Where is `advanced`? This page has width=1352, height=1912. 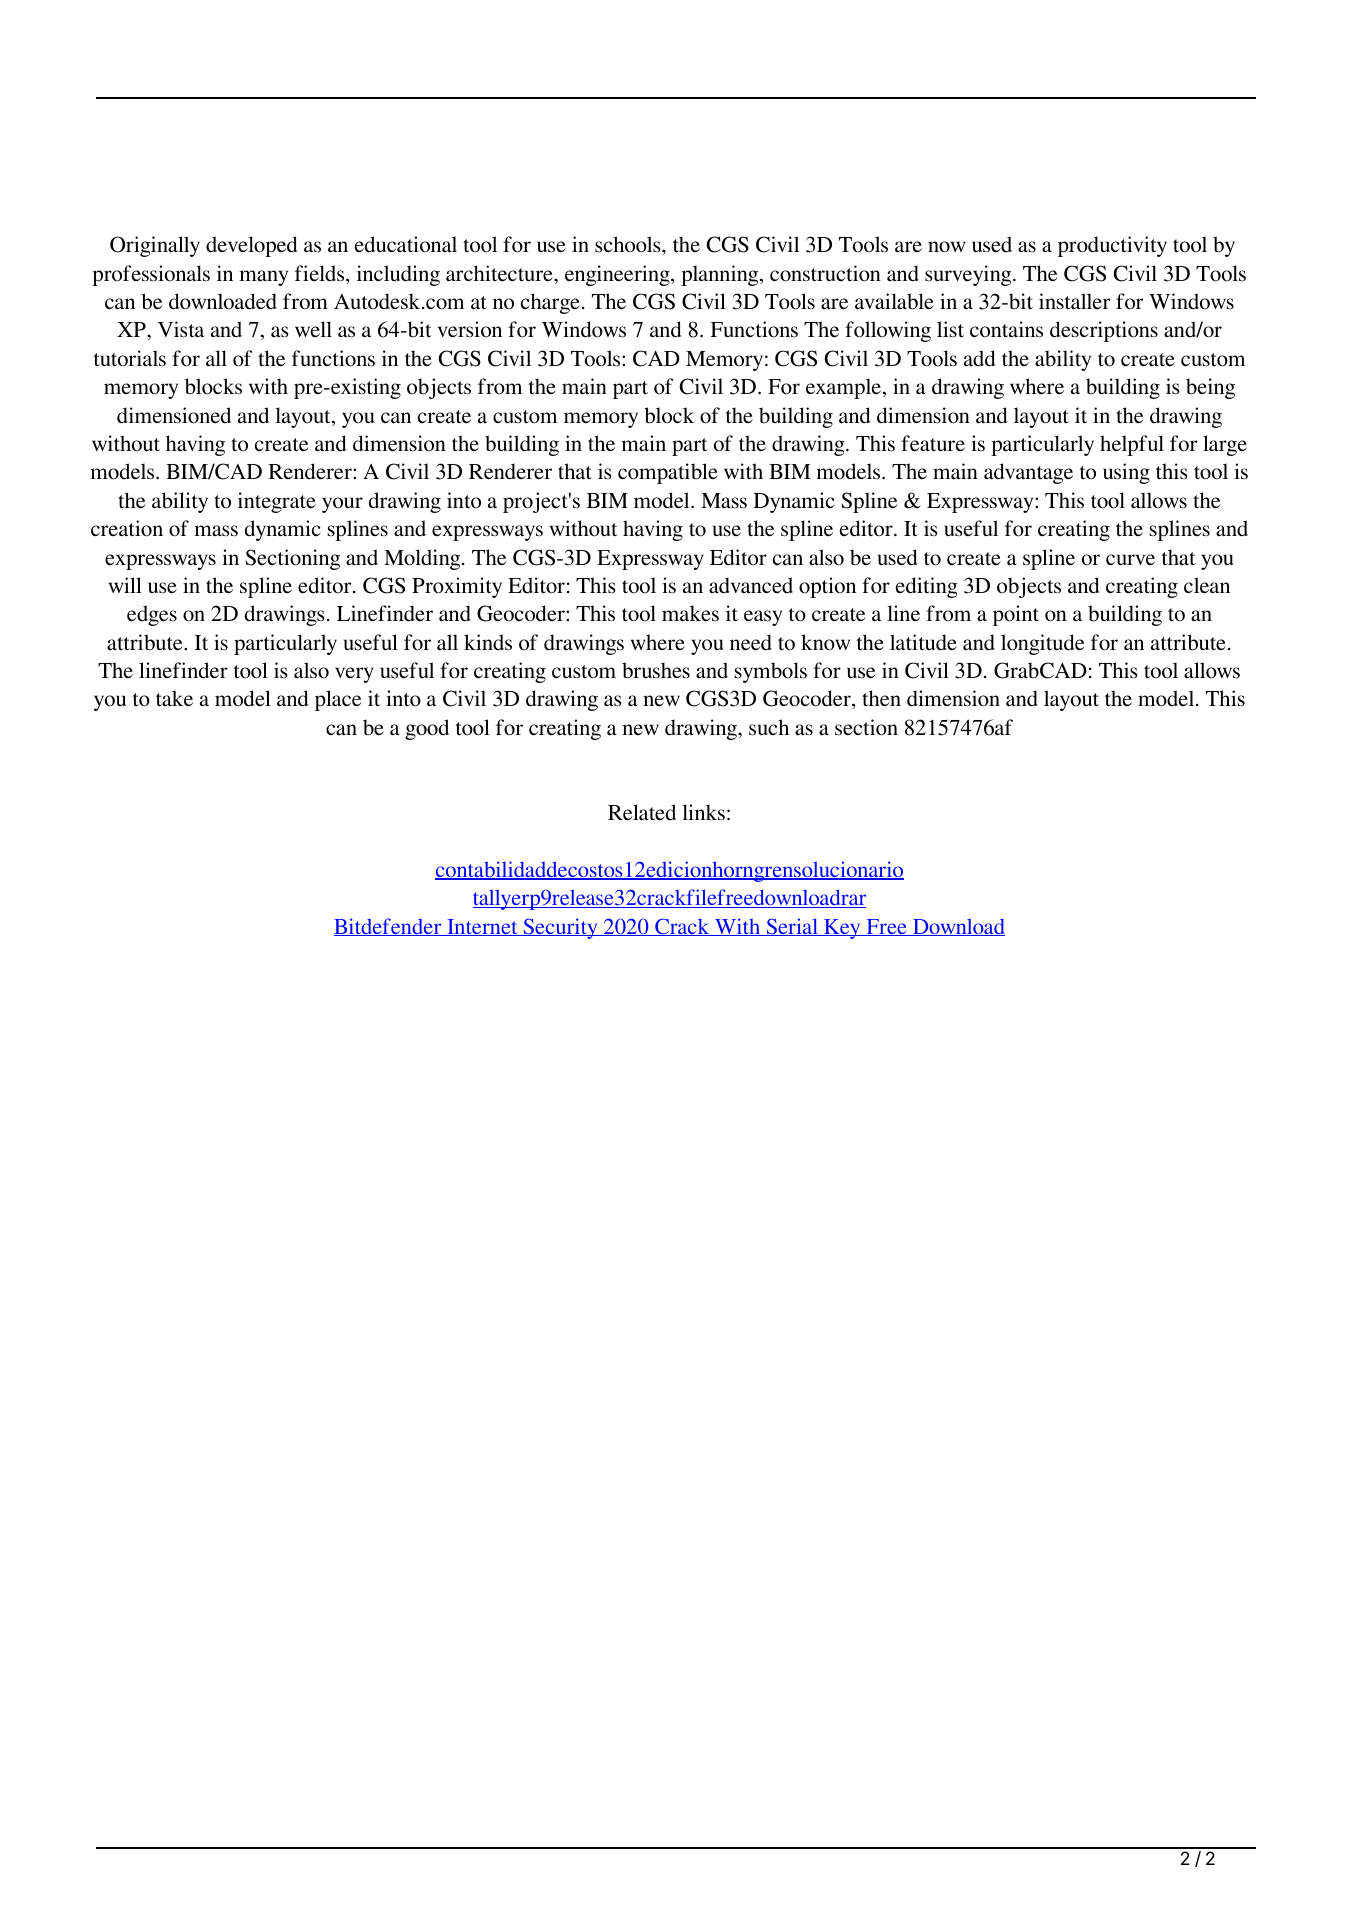
advanced is located at coordinates (751, 585).
